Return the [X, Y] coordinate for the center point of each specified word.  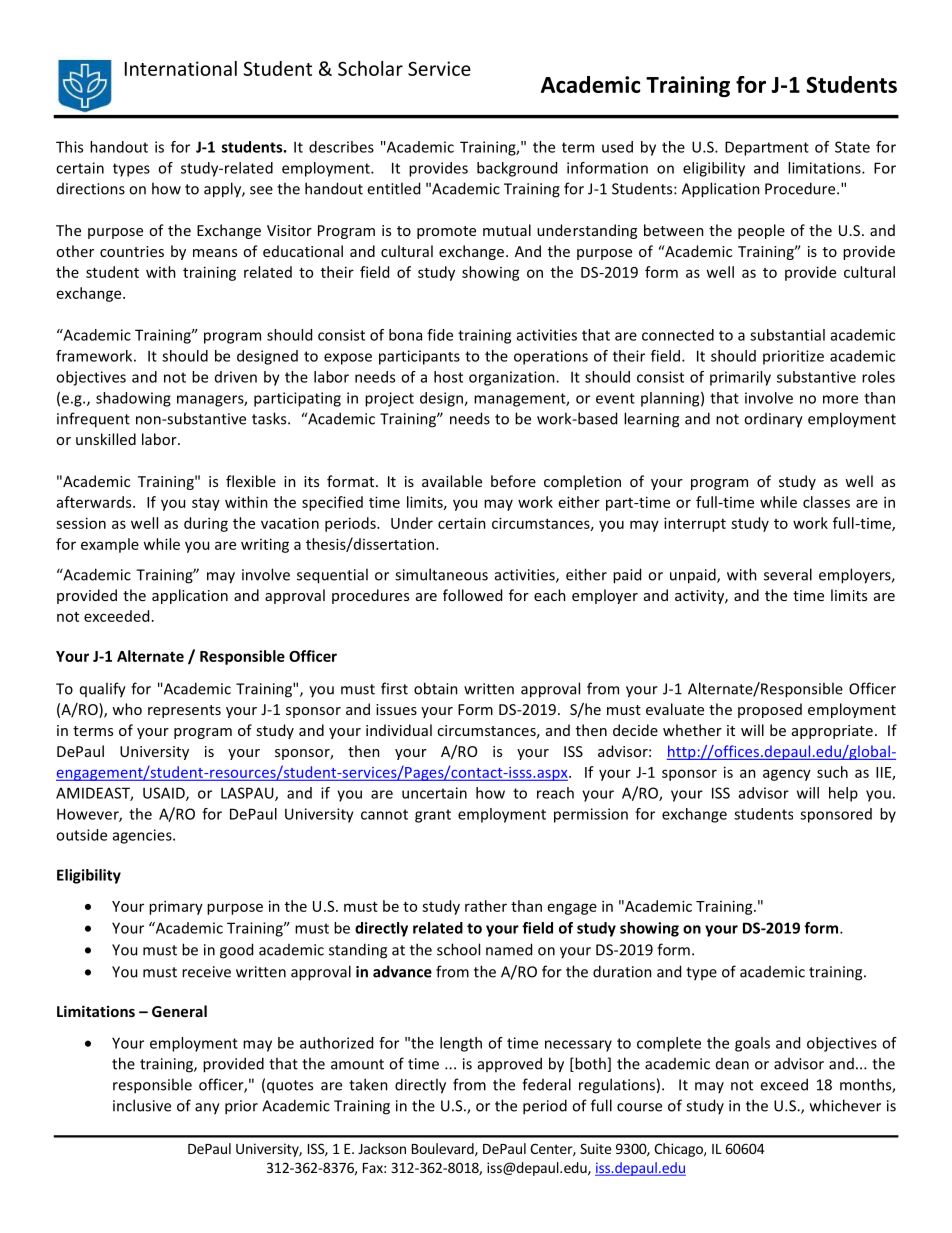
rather [486, 906]
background [517, 169]
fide [440, 335]
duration [622, 971]
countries [132, 251]
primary [176, 907]
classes [826, 502]
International [181, 68]
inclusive [142, 1105]
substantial [787, 335]
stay [206, 504]
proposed [770, 710]
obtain [436, 688]
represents [184, 711]
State [852, 147]
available [452, 481]
